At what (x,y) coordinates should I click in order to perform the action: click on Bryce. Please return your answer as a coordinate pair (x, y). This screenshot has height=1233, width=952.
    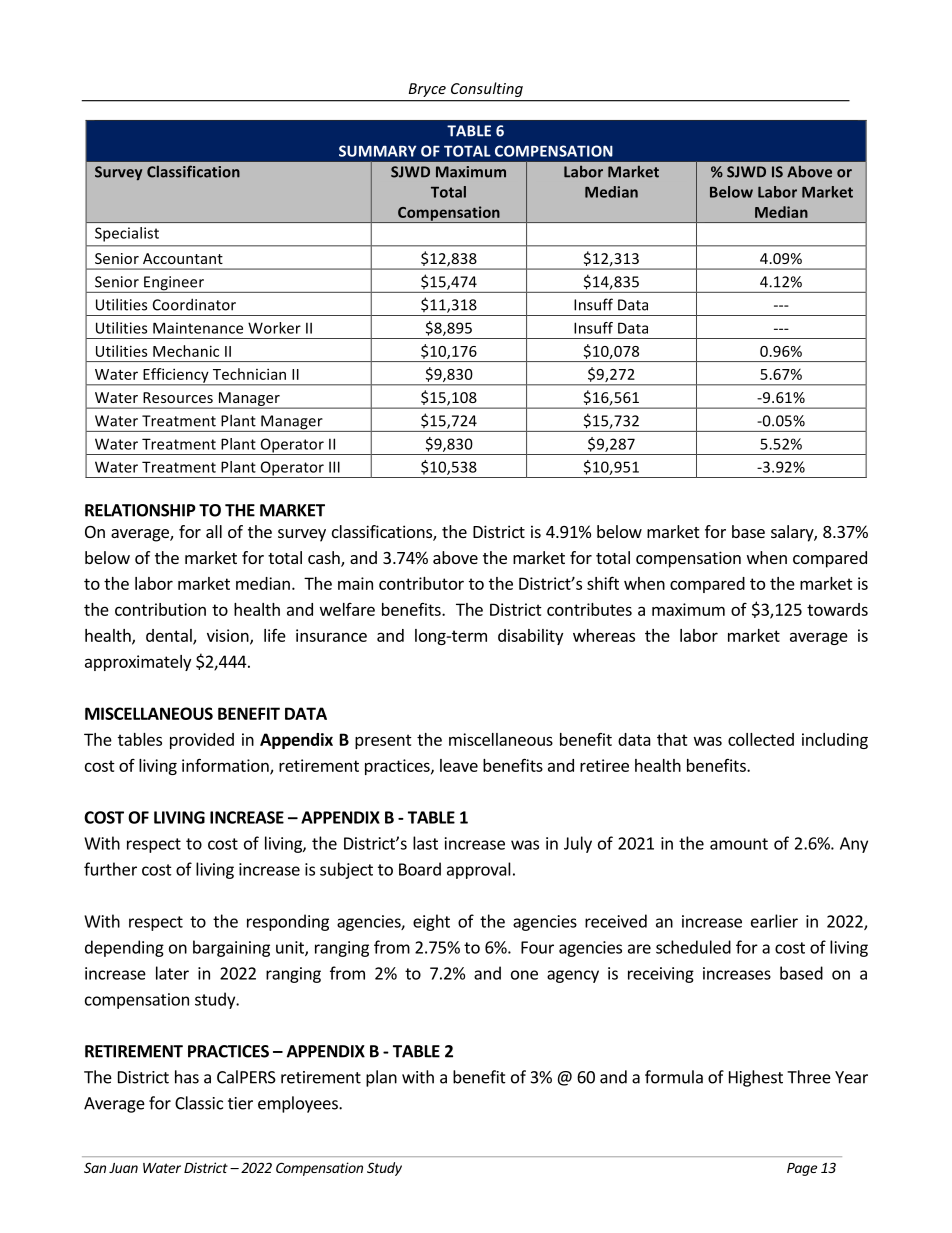
    Looking at the image, I should click on (427, 90).
